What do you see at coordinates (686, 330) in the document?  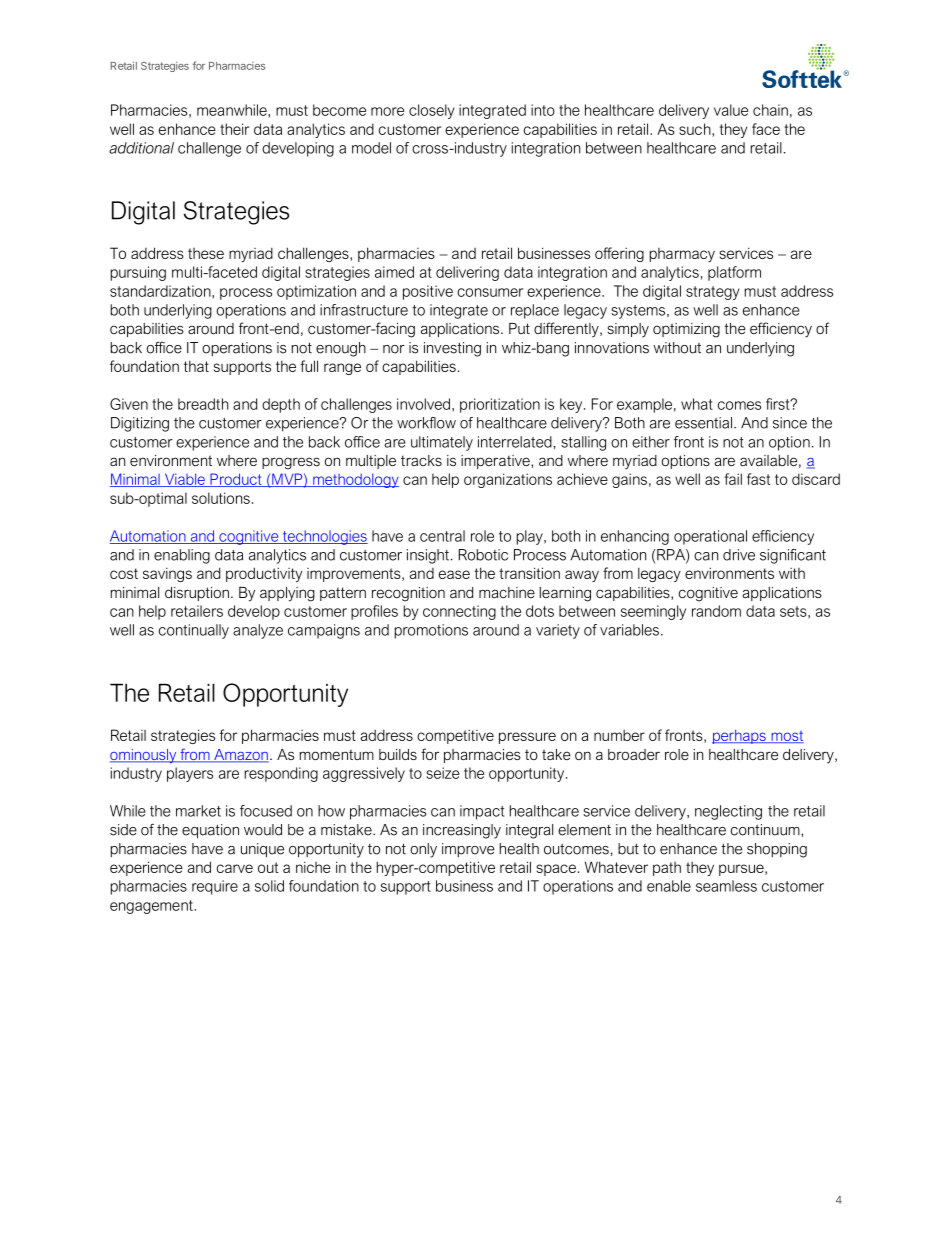 I see `optimizing` at bounding box center [686, 330].
